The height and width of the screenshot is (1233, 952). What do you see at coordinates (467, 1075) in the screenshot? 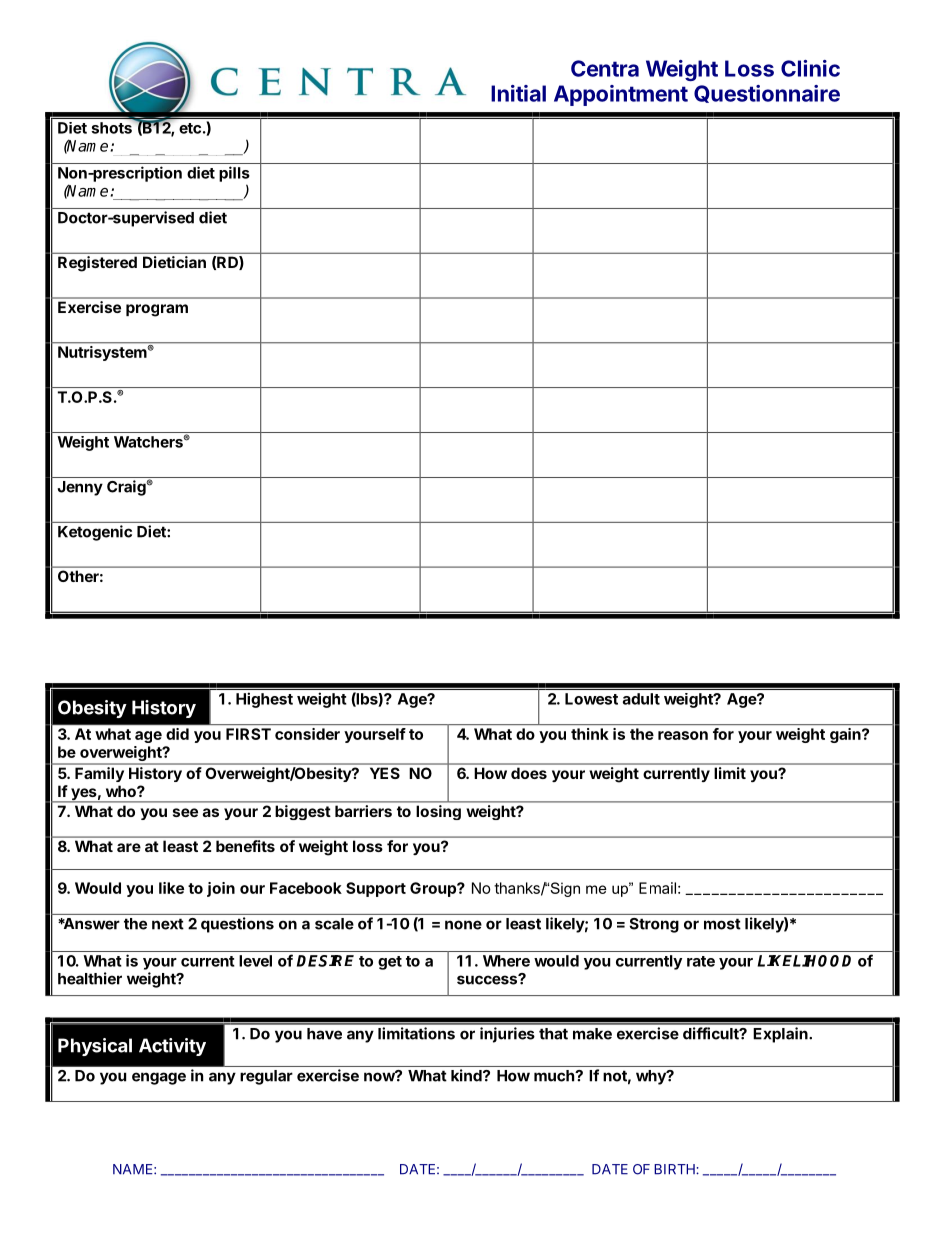
I see `kind` at bounding box center [467, 1075].
